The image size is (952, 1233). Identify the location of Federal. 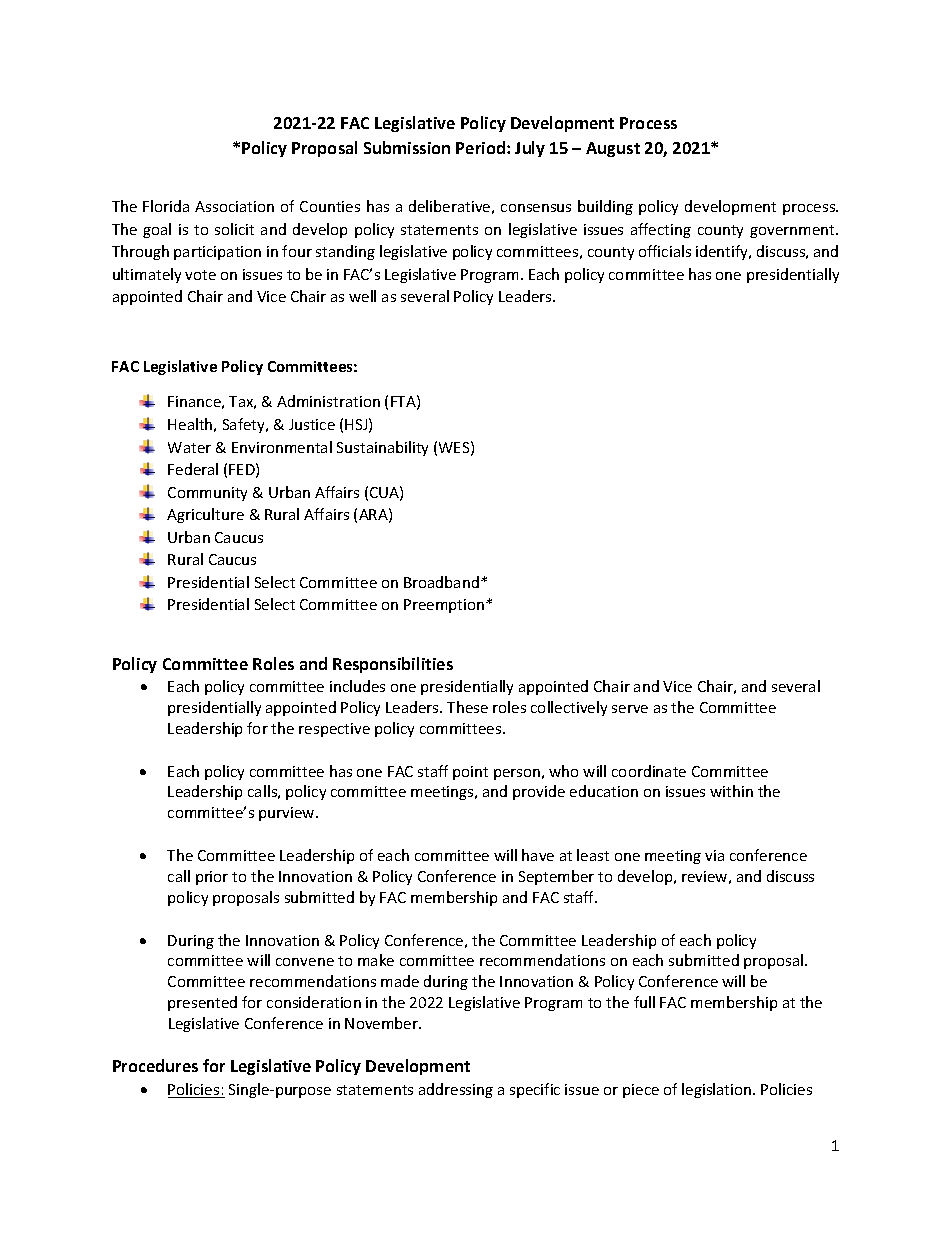
(193, 469).
